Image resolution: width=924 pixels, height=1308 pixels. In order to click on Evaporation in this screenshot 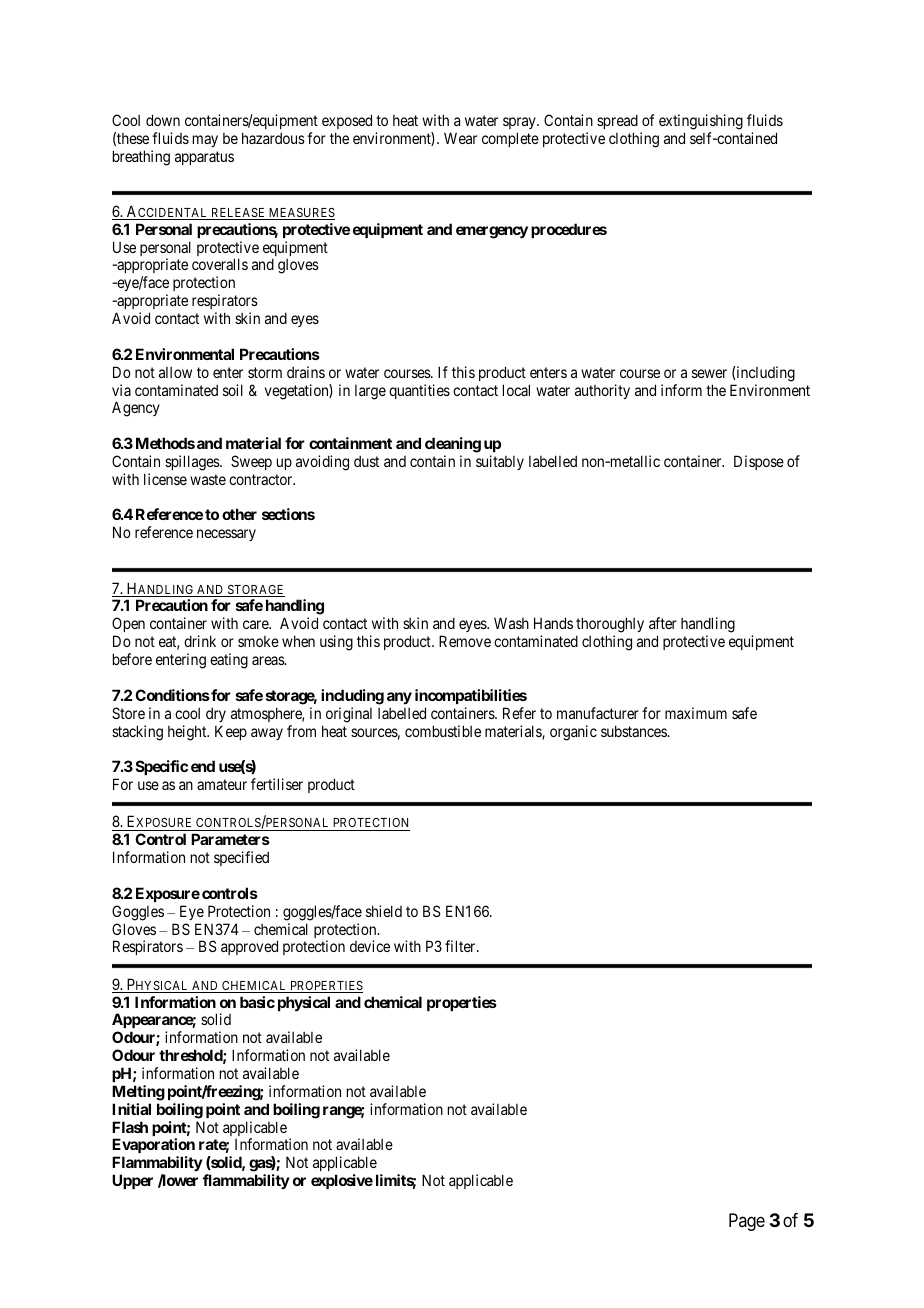, I will do `click(153, 1147)`.
